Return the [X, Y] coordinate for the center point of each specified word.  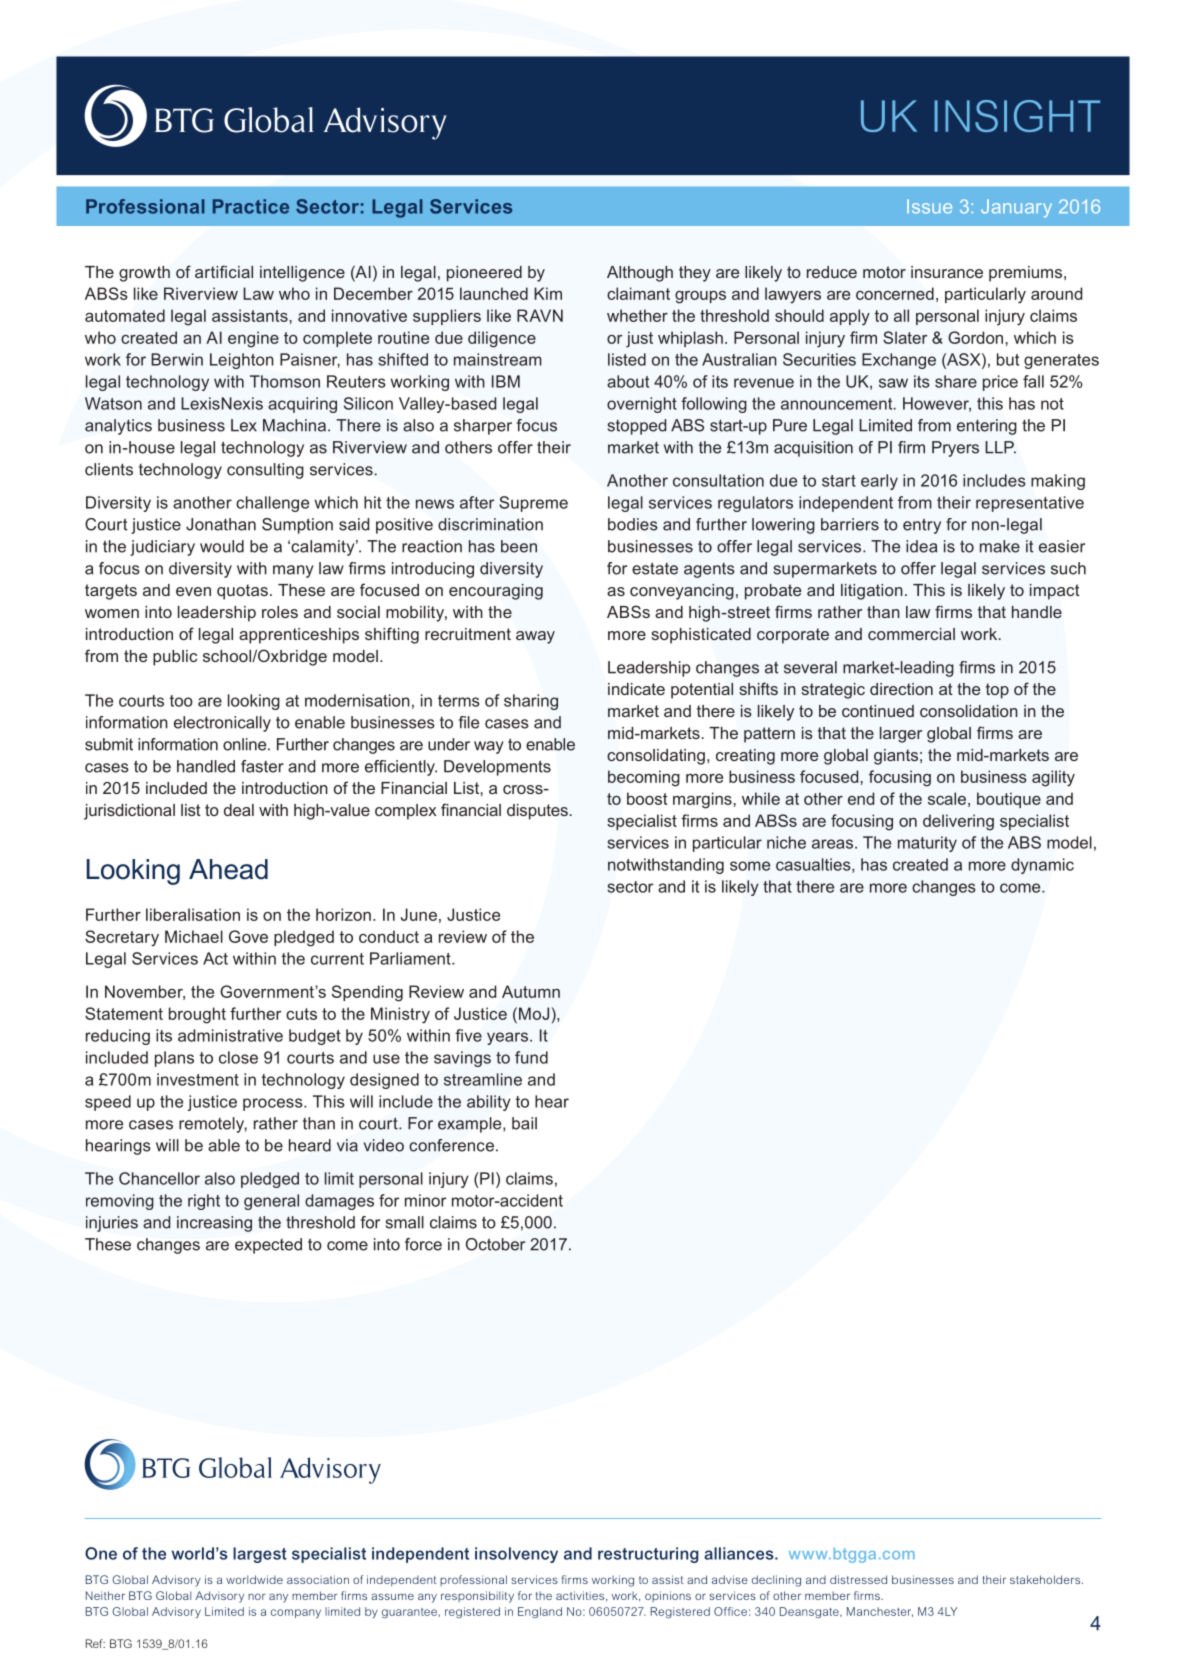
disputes [538, 812]
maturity [927, 844]
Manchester [880, 1612]
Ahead [228, 869]
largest [260, 1555]
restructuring [648, 1555]
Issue [929, 206]
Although [640, 274]
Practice [251, 206]
